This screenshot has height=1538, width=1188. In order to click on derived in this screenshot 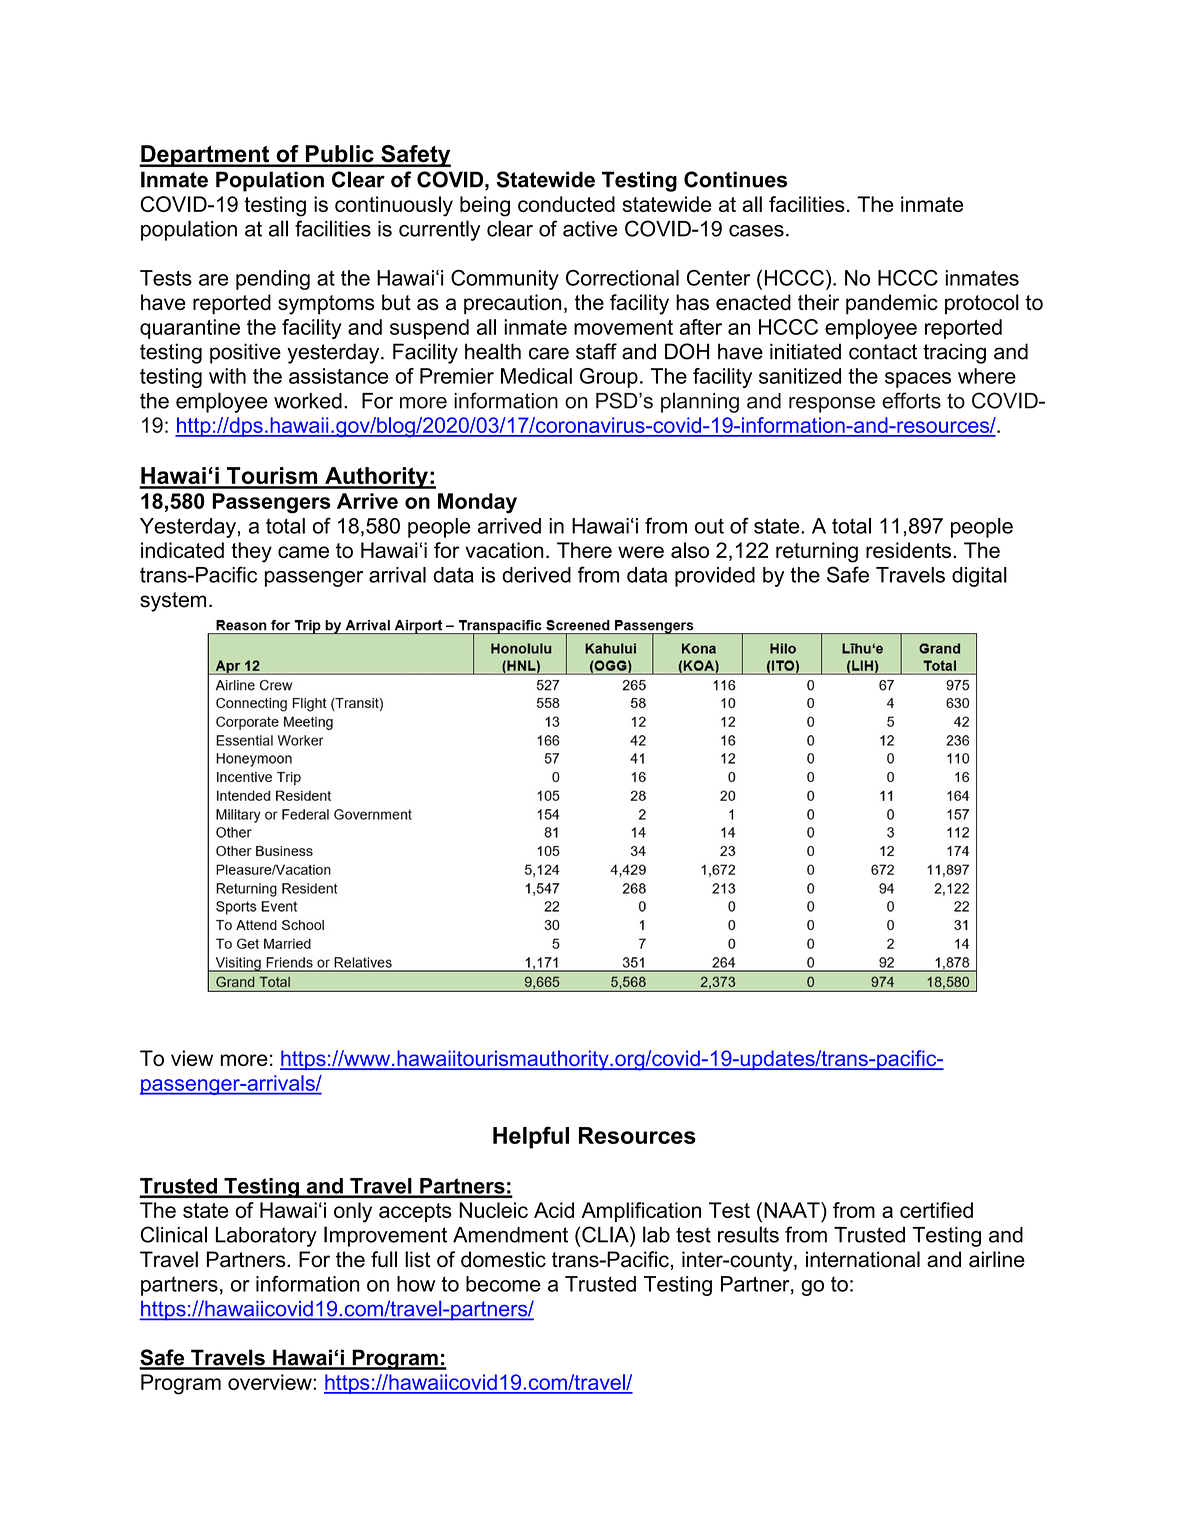, I will do `click(536, 575)`.
